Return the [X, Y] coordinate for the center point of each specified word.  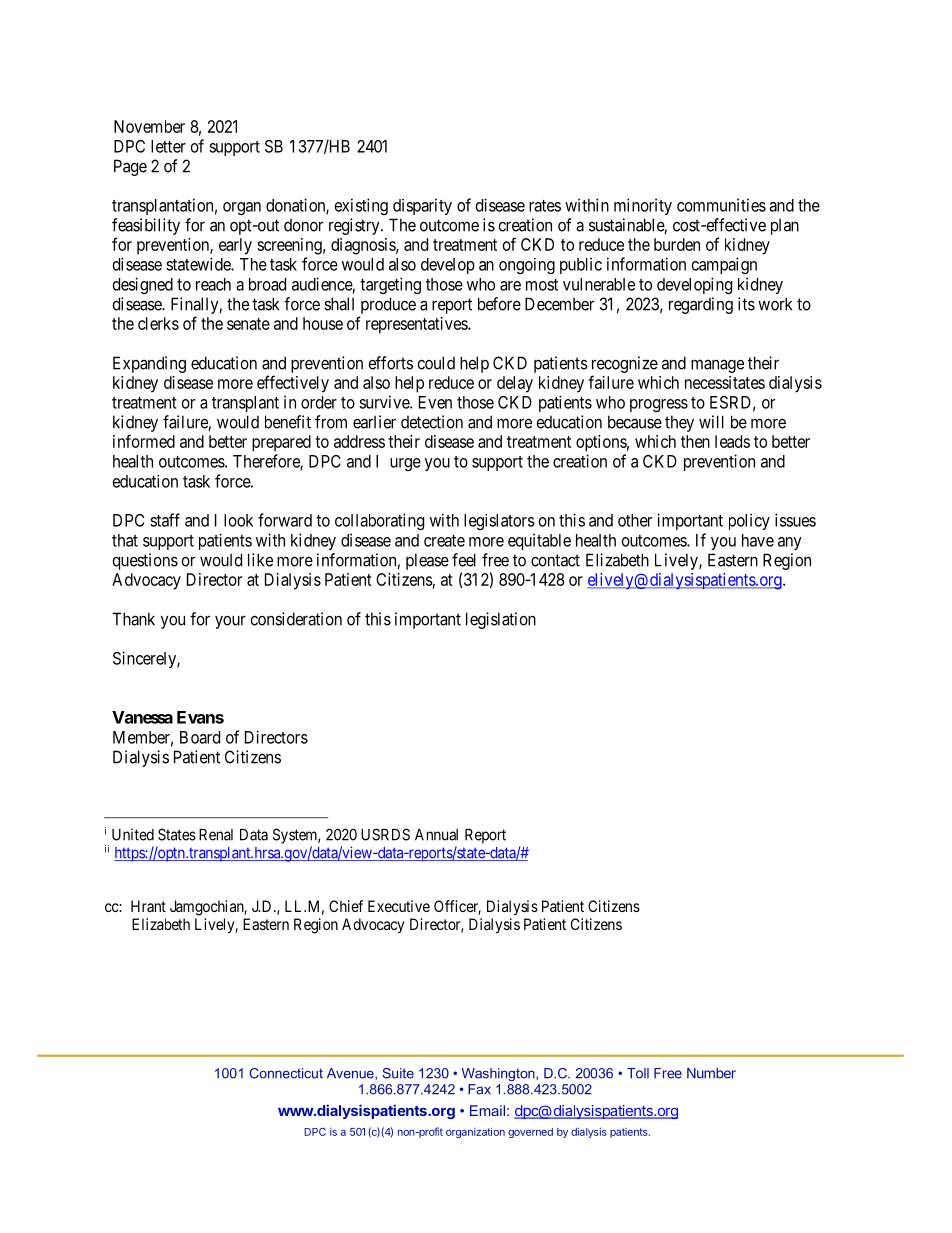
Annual [436, 835]
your [230, 622]
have [758, 540]
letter [168, 146]
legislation [501, 620]
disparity [422, 206]
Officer [457, 907]
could [436, 363]
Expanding [149, 364]
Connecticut [286, 1073]
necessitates [725, 382]
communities [721, 205]
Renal [216, 835]
